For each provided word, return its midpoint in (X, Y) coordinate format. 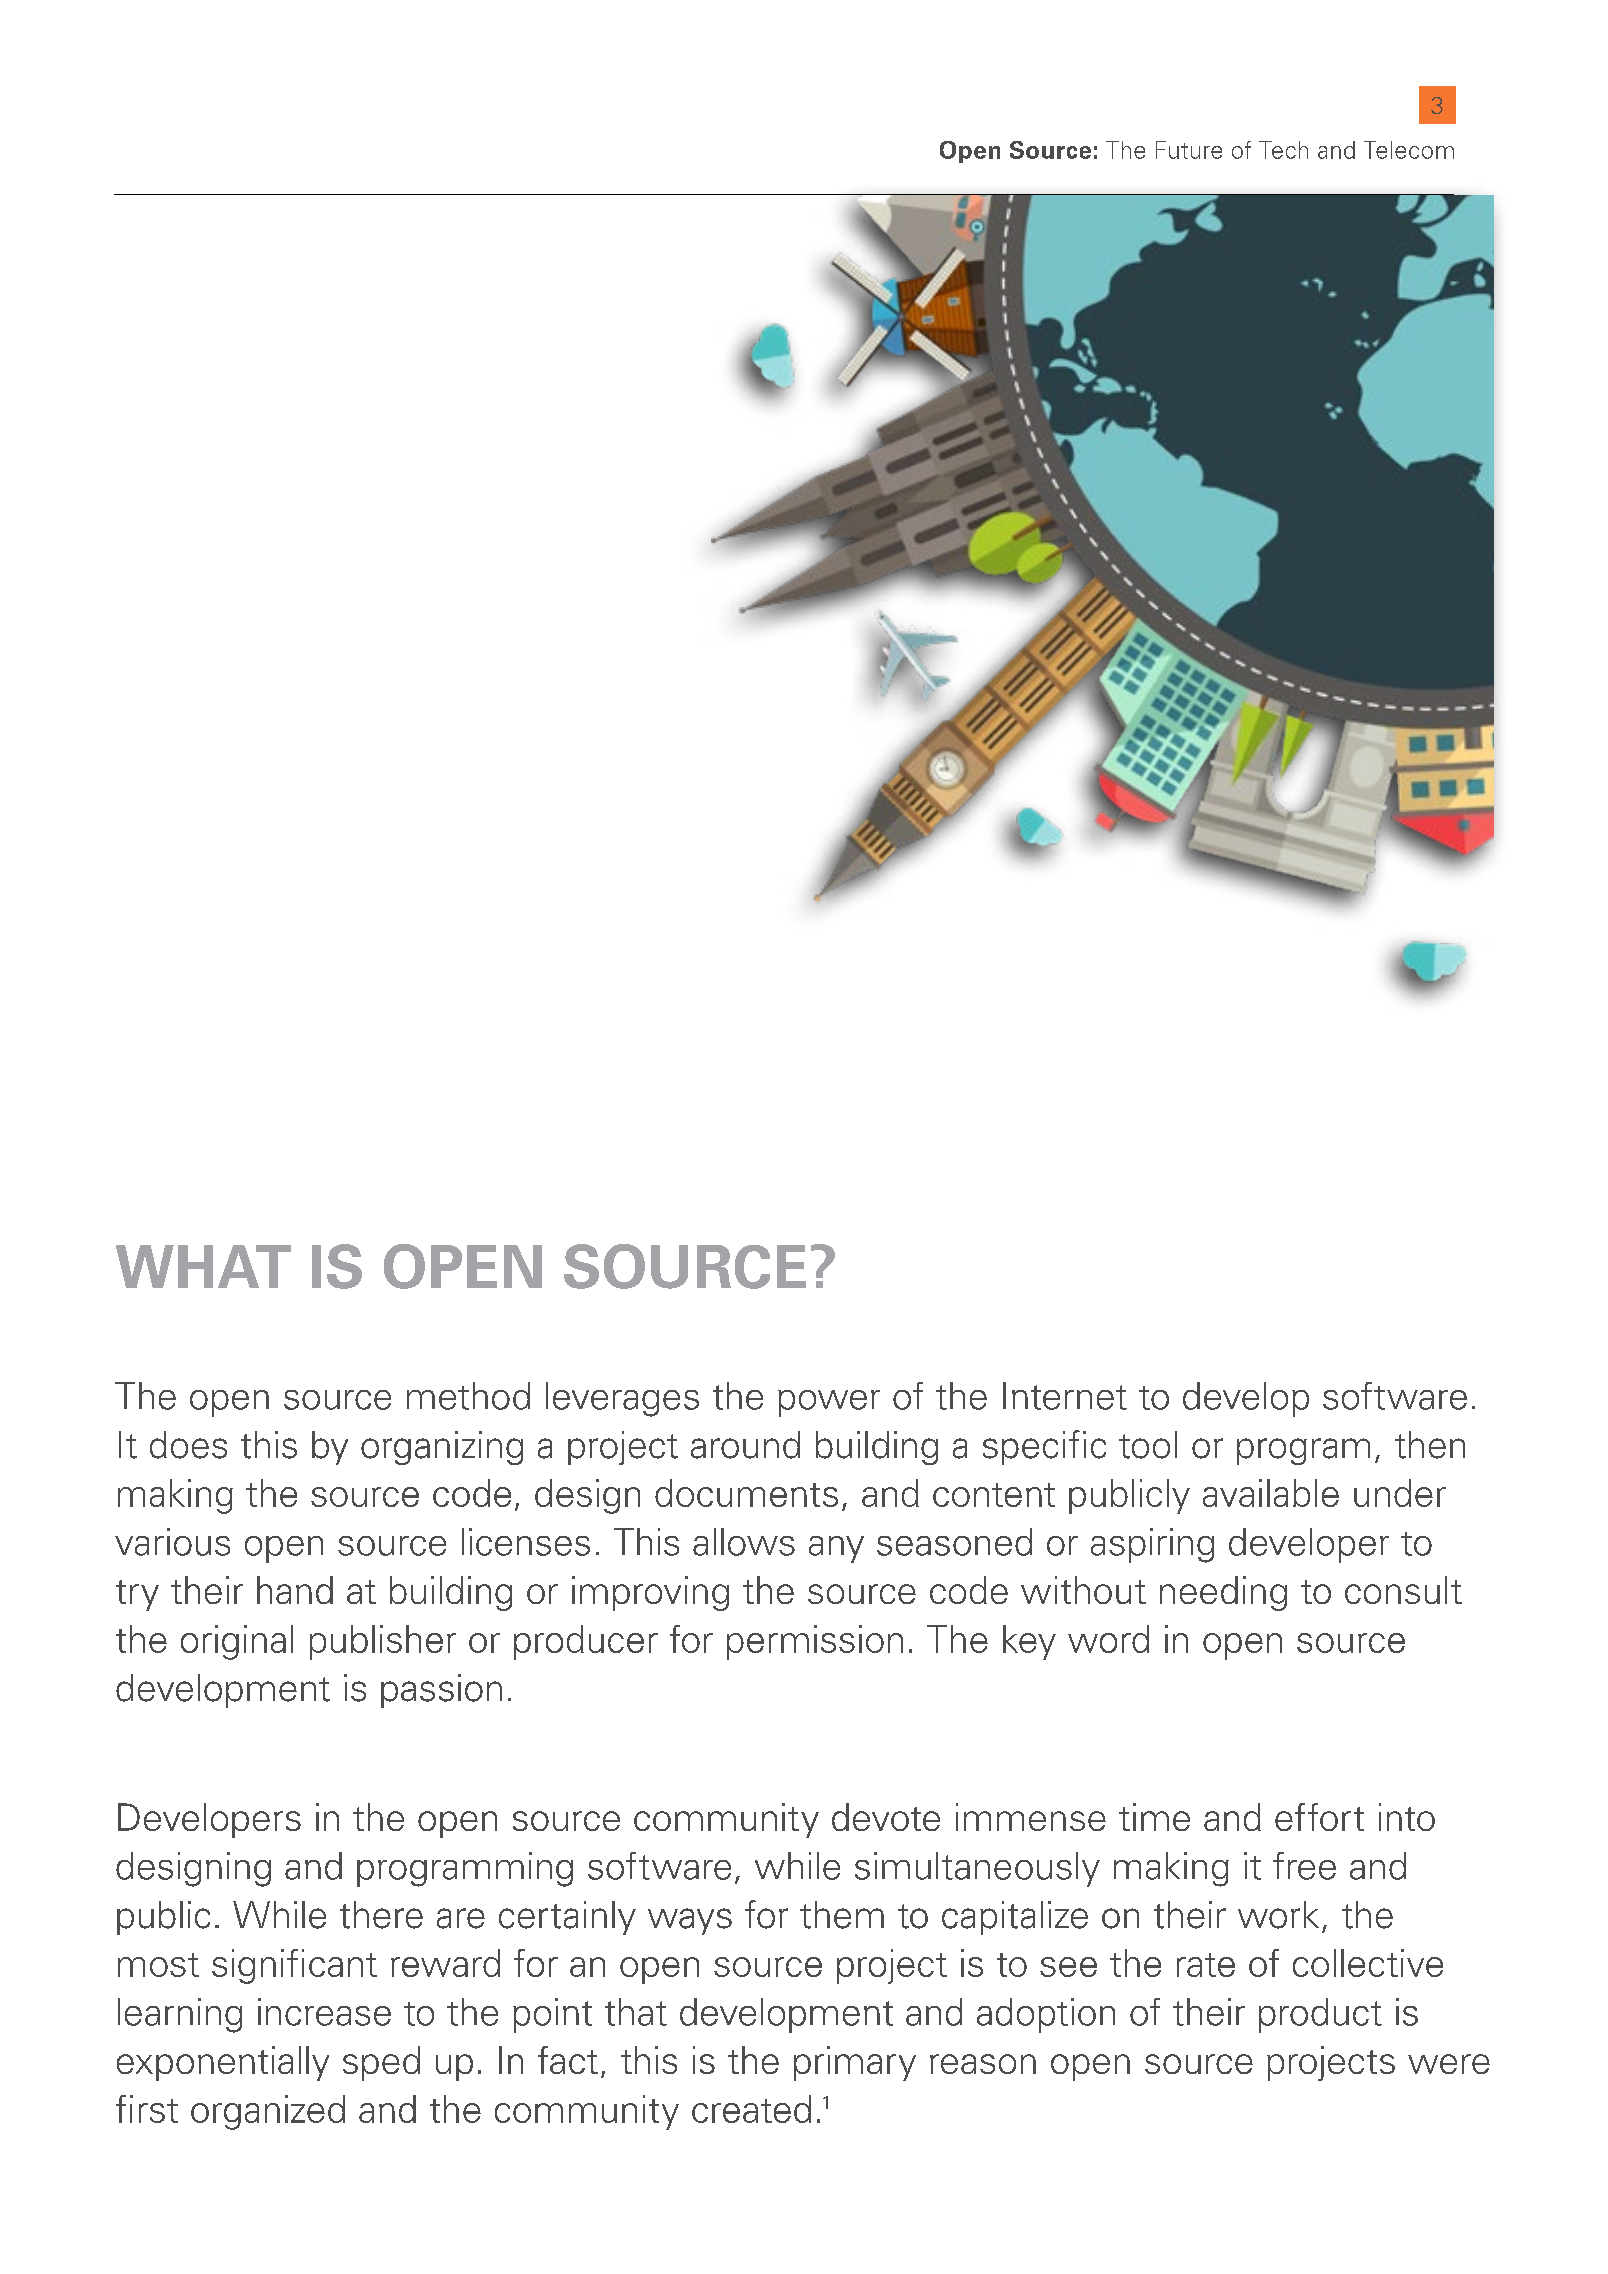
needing (1223, 1593)
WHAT (203, 1266)
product (1320, 2015)
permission (815, 1642)
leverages (622, 1399)
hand (295, 1590)
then (1430, 1445)
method (468, 1396)
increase (324, 2012)
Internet (1065, 1396)
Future (1189, 150)
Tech (1283, 150)
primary (855, 2063)
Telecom (1409, 150)
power (829, 1403)
